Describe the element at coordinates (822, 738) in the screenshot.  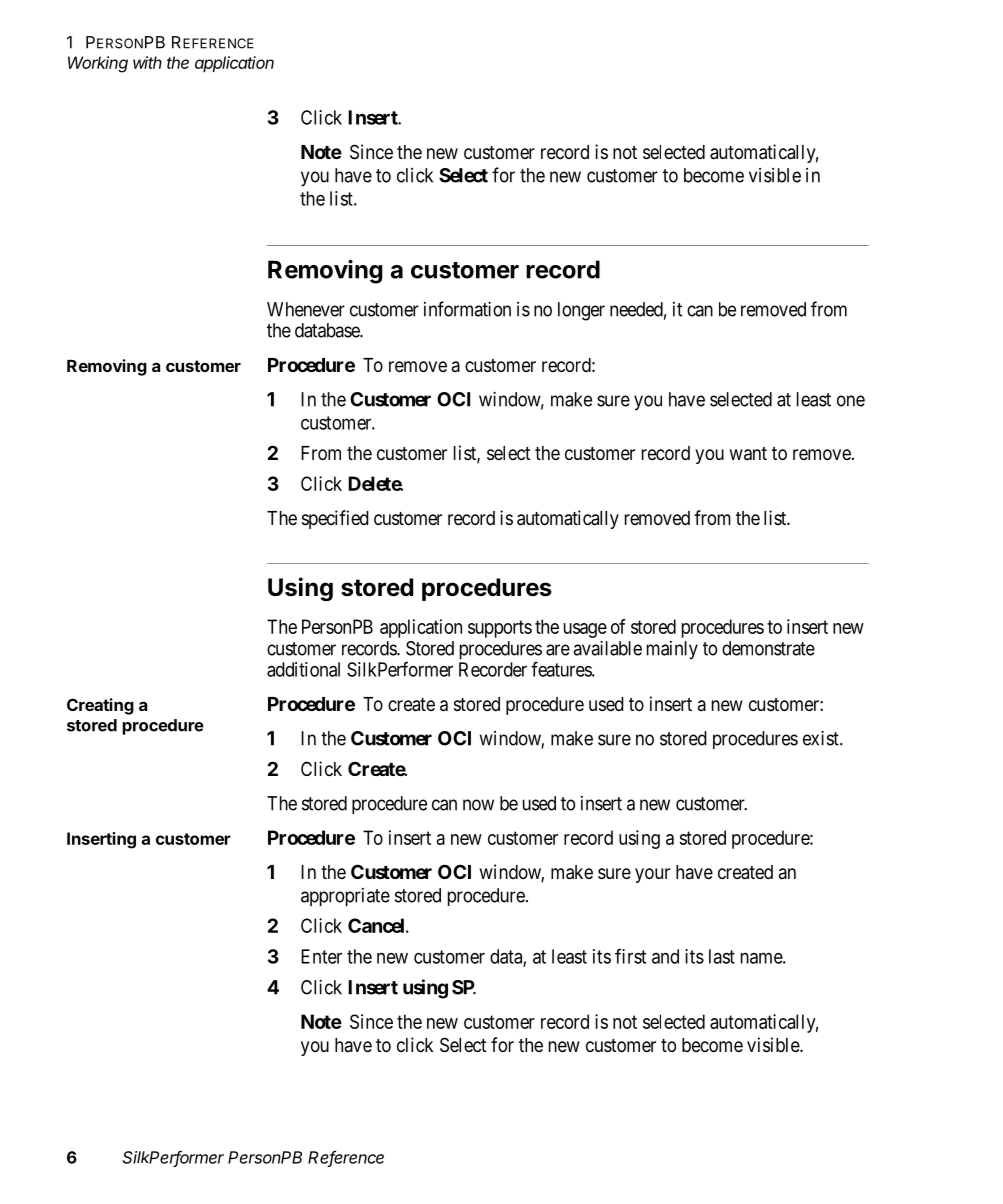
I see `exist` at that location.
